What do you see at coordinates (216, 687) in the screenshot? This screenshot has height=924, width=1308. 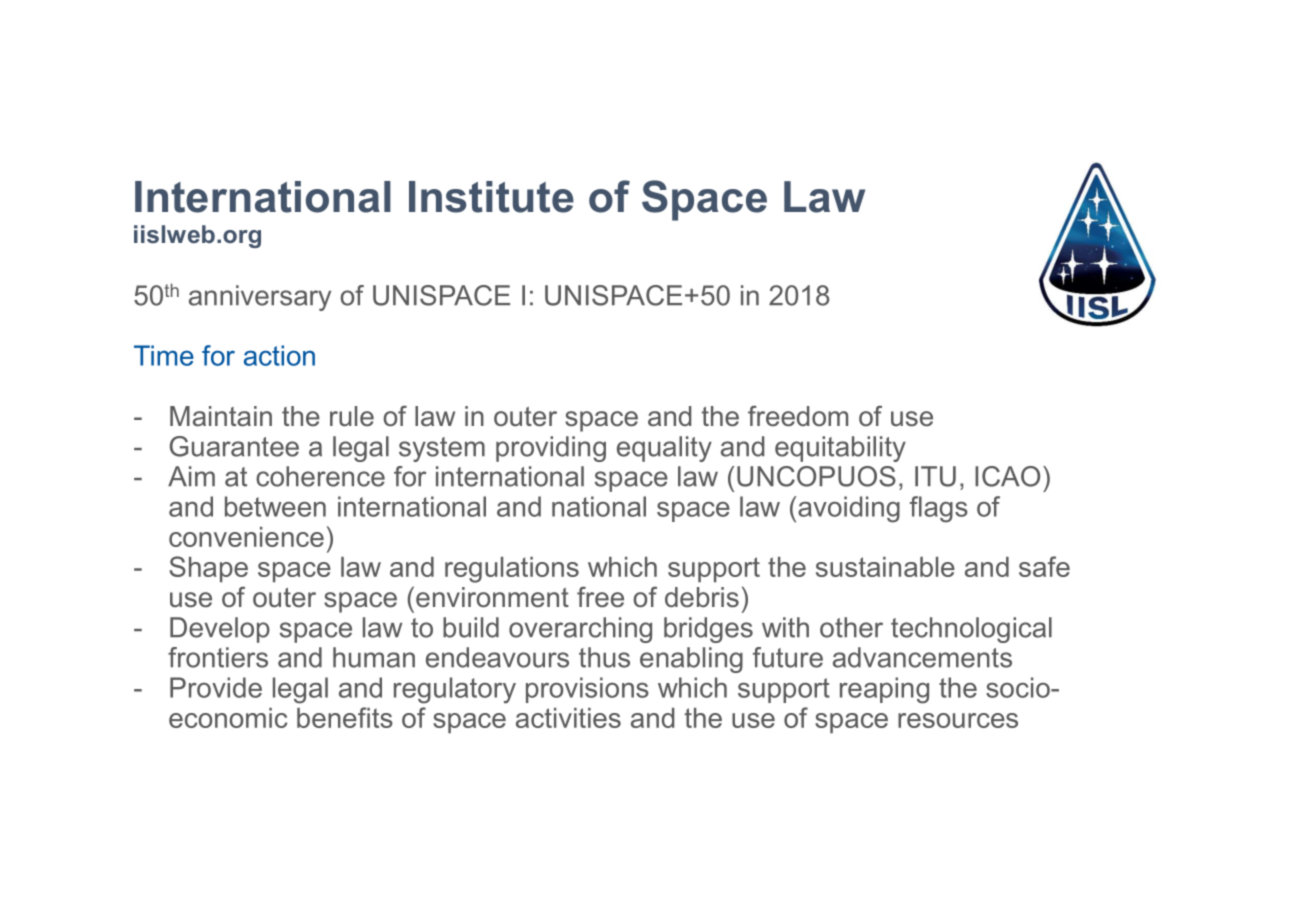 I see `Provide` at bounding box center [216, 687].
